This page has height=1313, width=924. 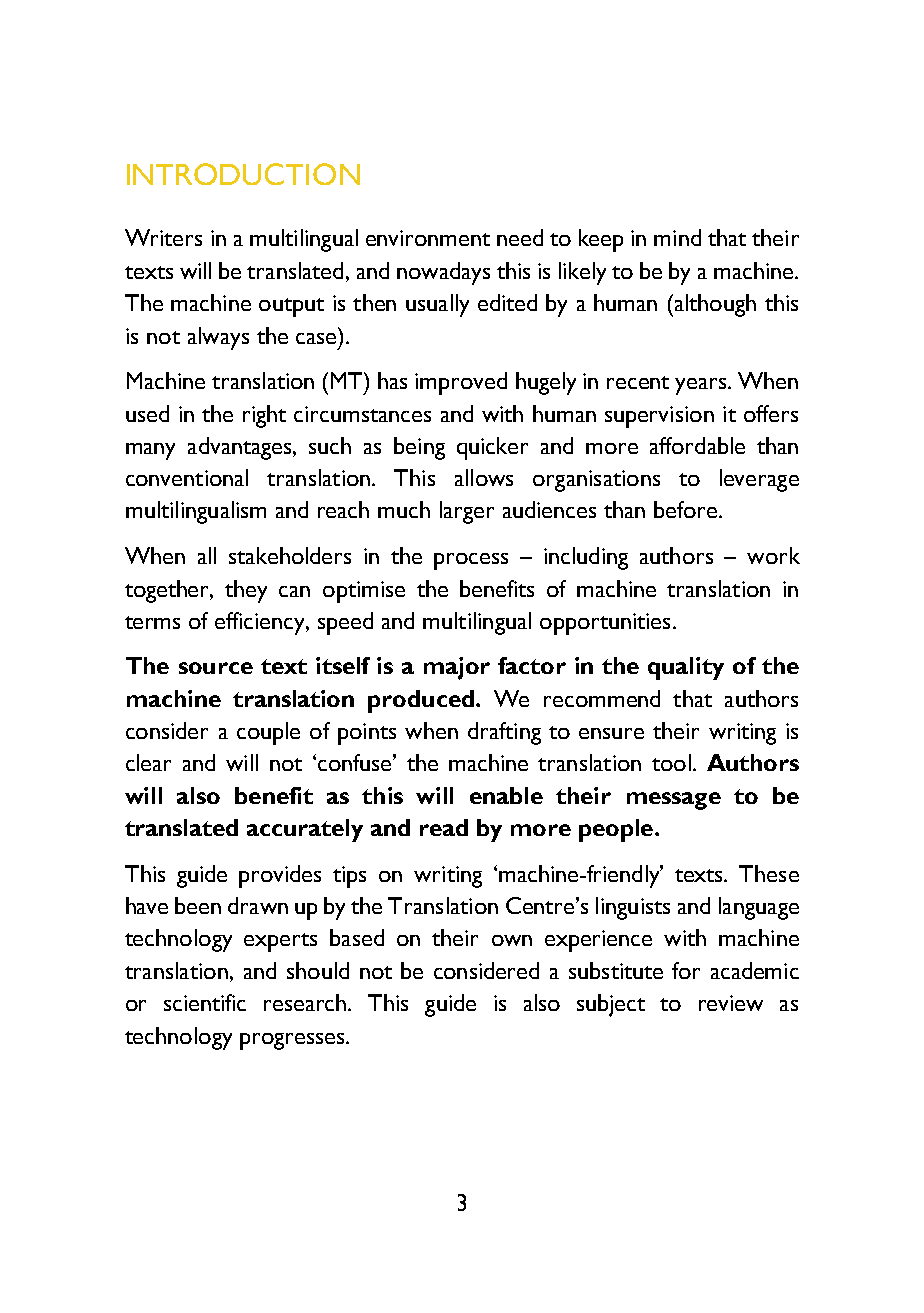 I want to click on environment, so click(x=428, y=238).
